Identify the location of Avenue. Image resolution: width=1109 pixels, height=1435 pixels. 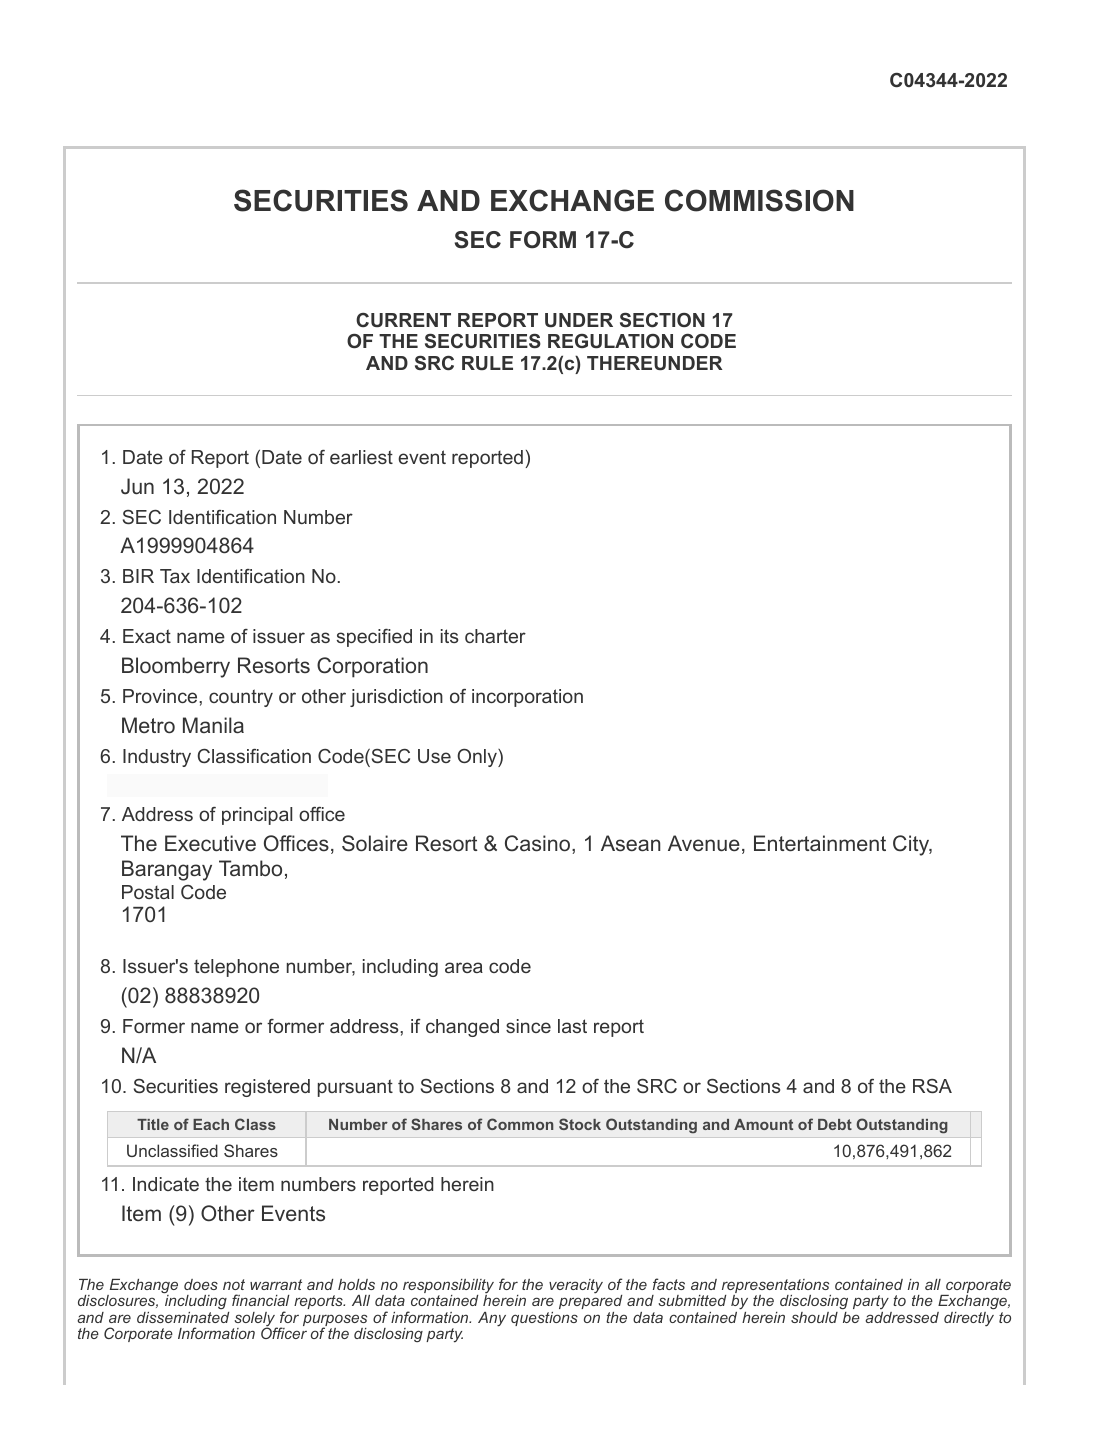
(704, 843).
